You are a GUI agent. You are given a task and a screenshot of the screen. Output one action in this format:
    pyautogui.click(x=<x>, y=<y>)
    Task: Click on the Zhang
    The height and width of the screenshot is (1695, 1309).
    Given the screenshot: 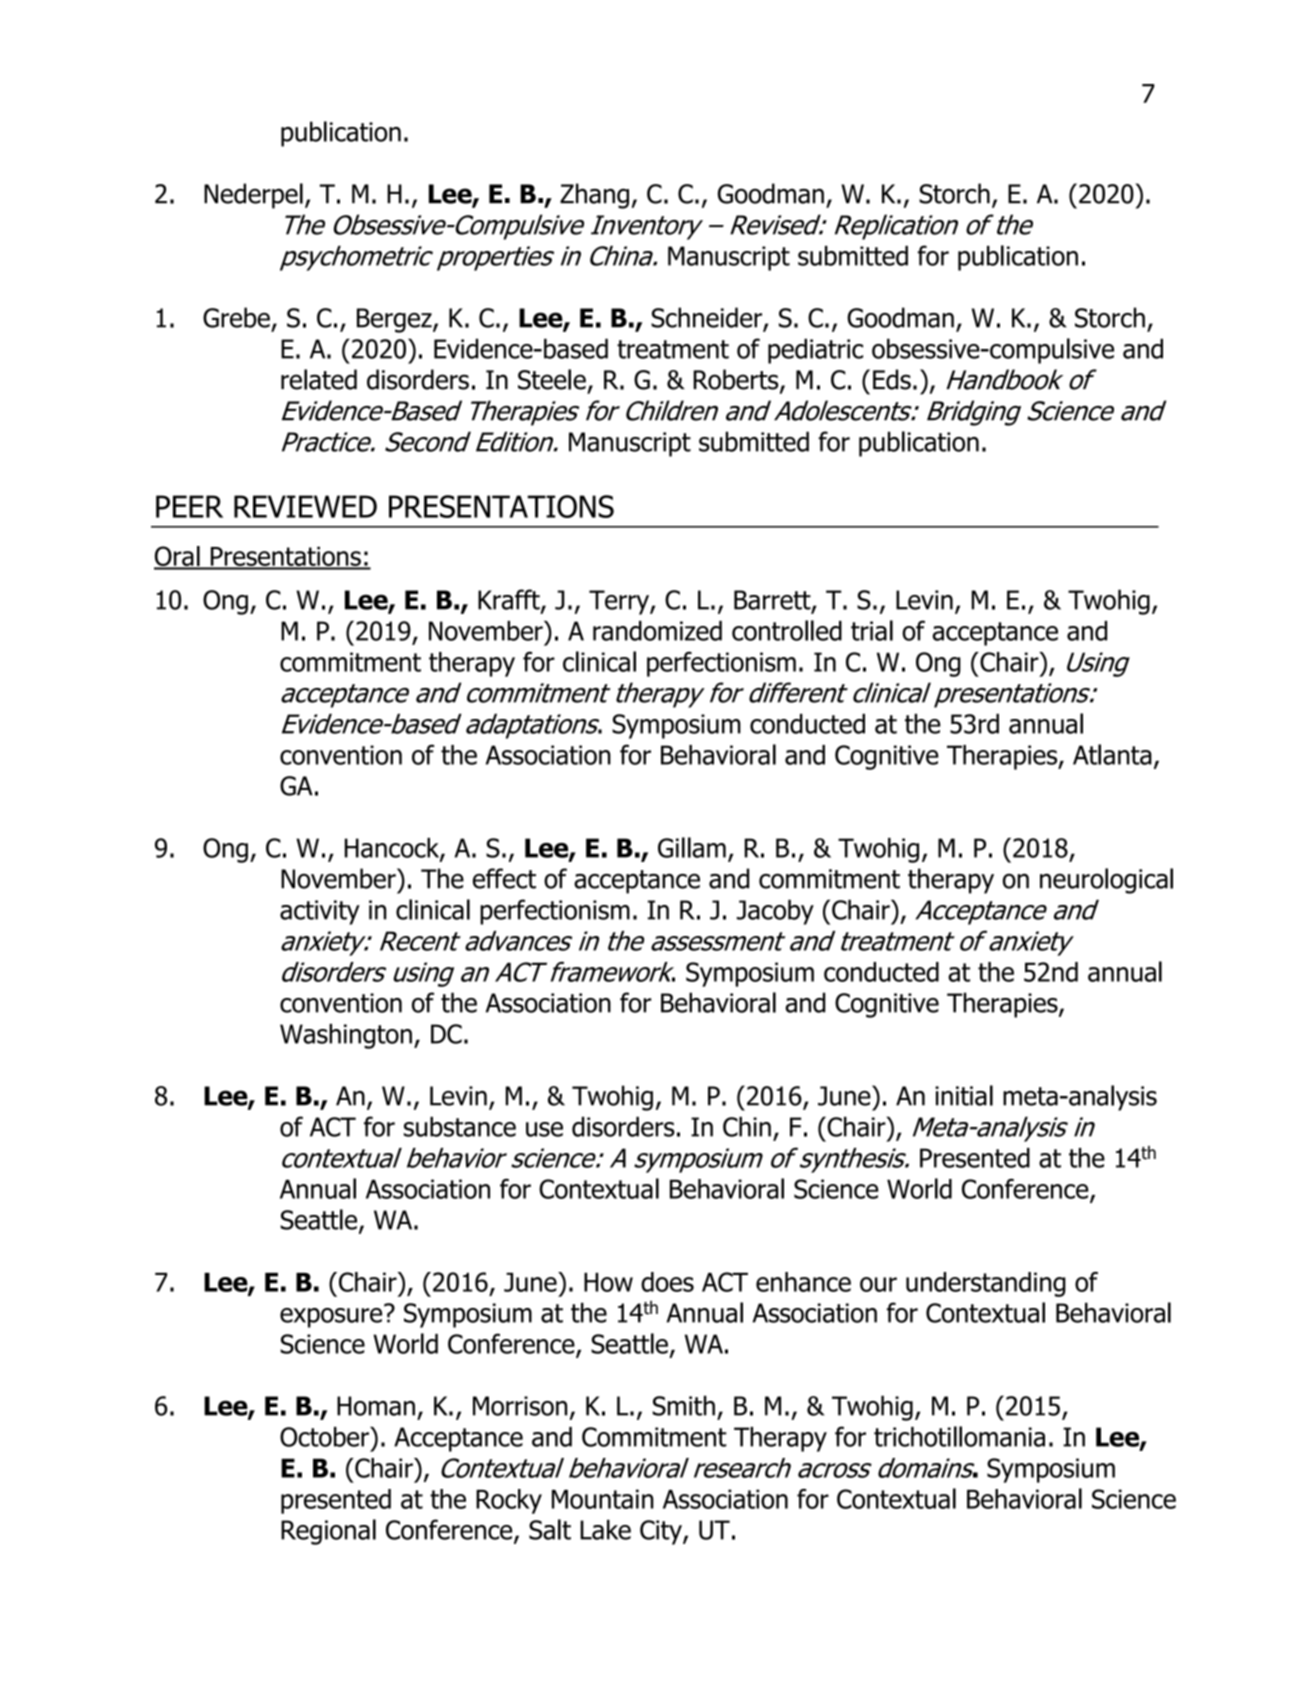 What is the action you would take?
    pyautogui.click(x=594, y=196)
